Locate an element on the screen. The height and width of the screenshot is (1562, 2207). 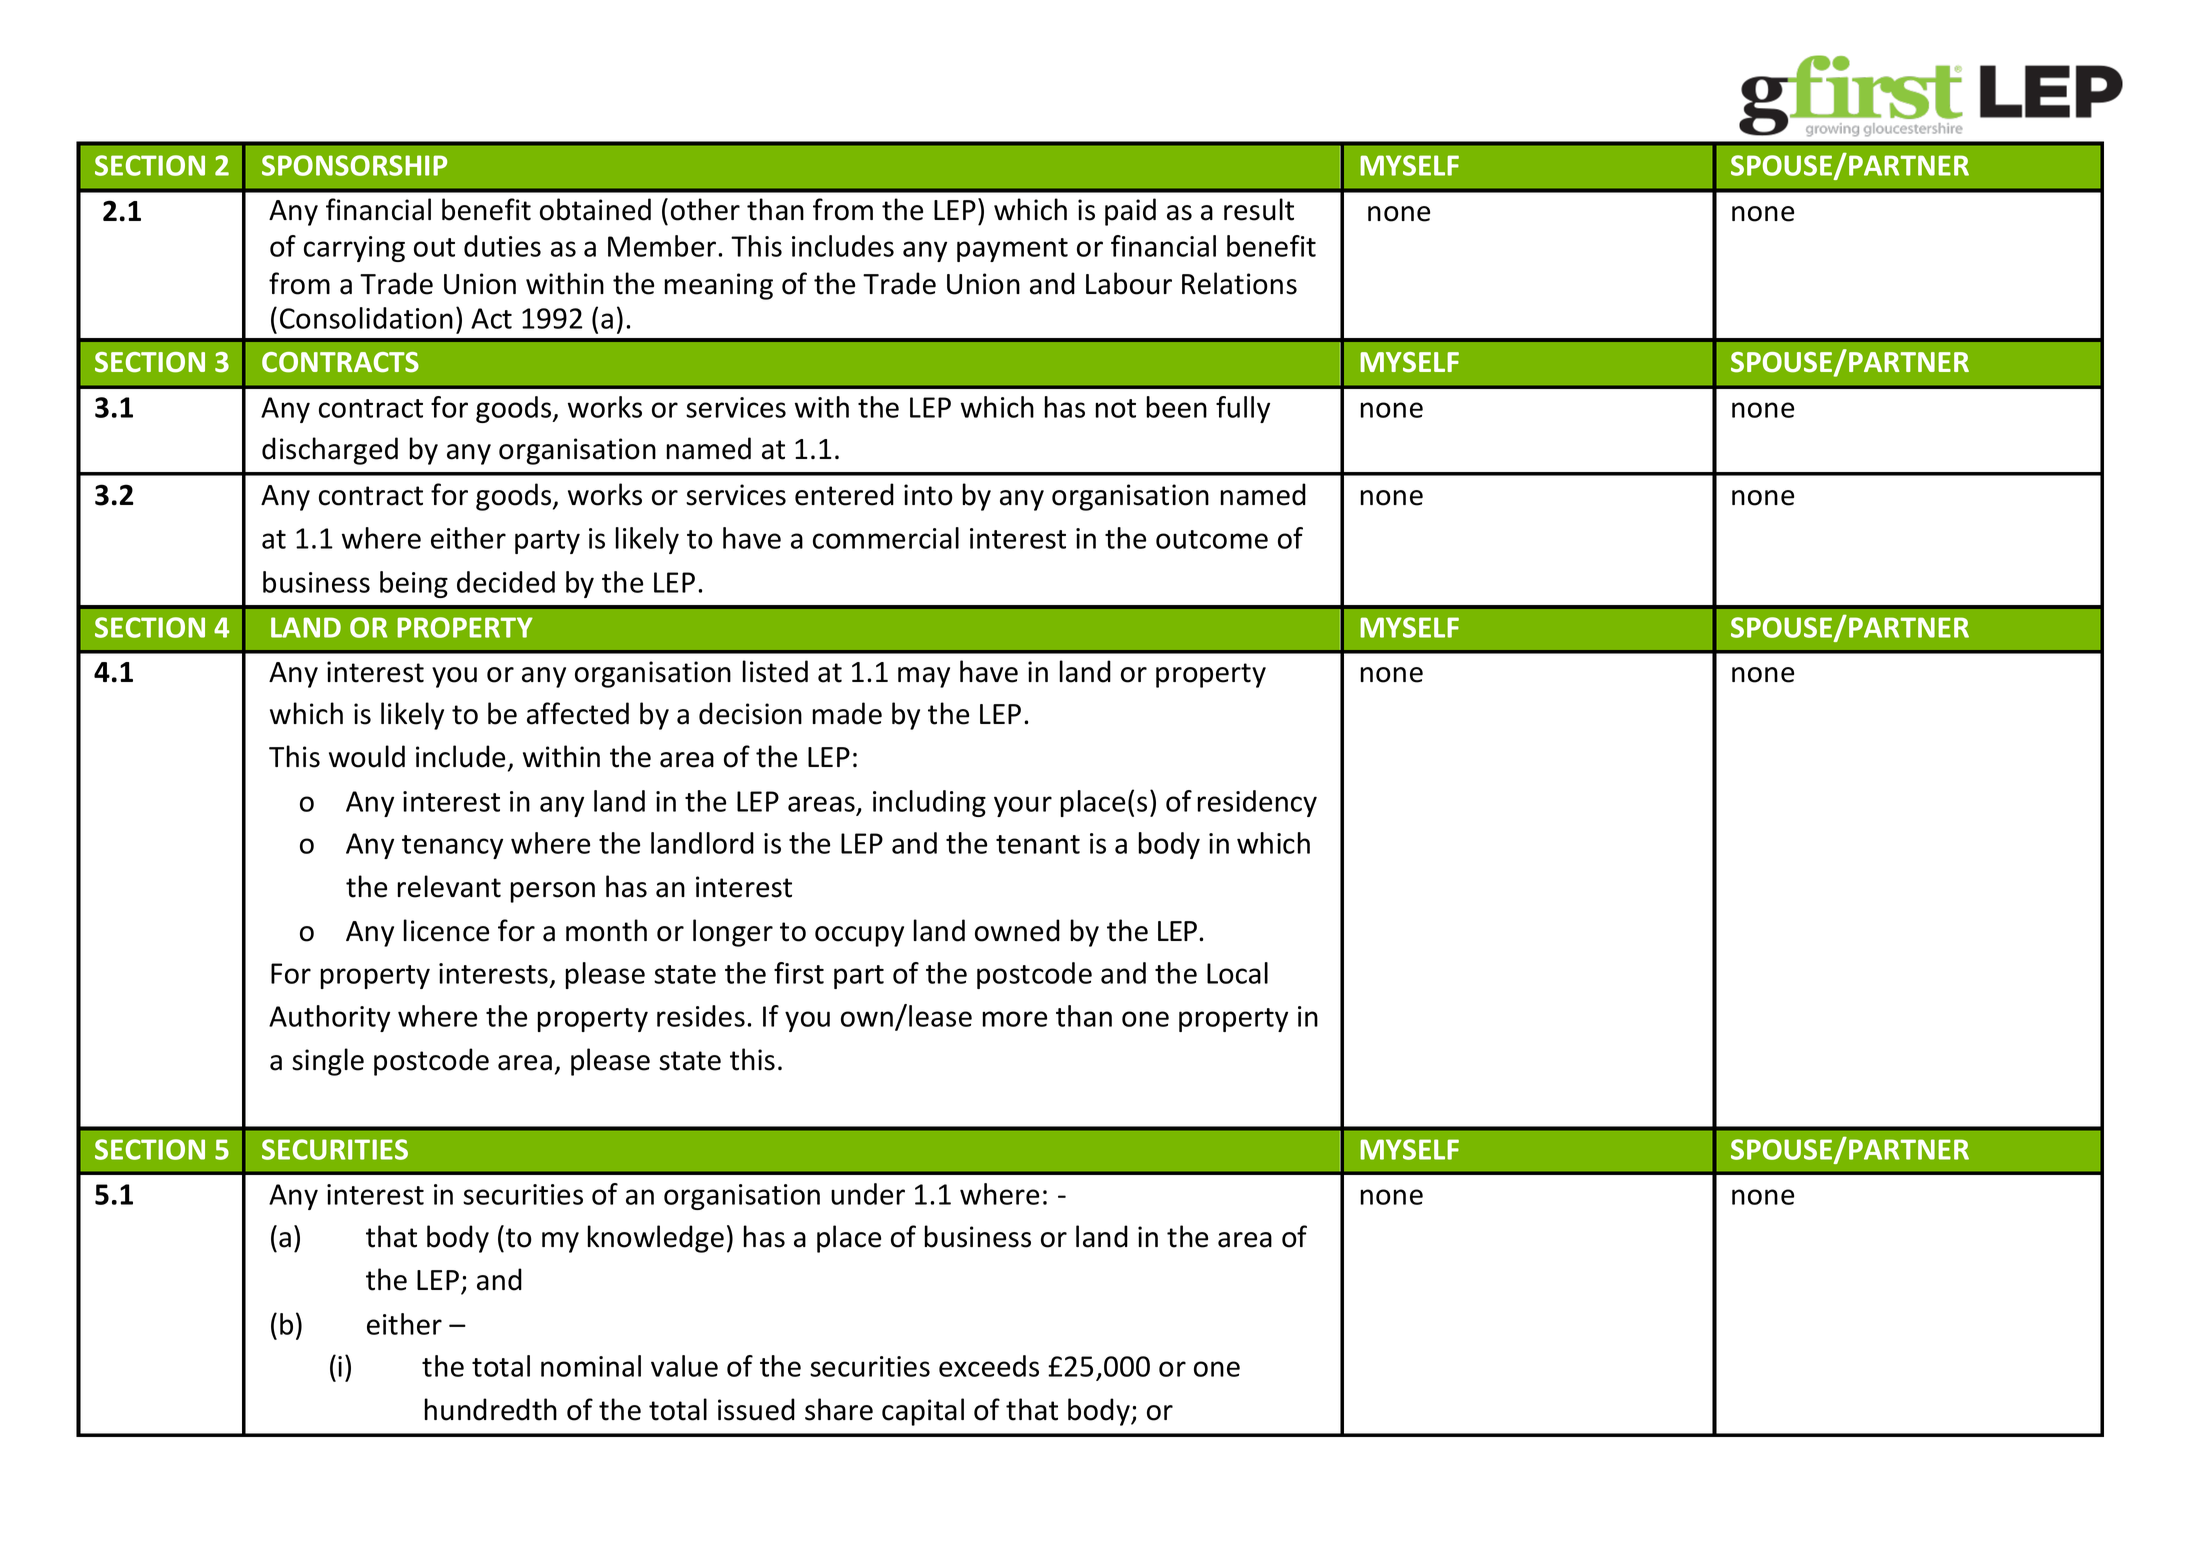
single is located at coordinates (328, 1062).
